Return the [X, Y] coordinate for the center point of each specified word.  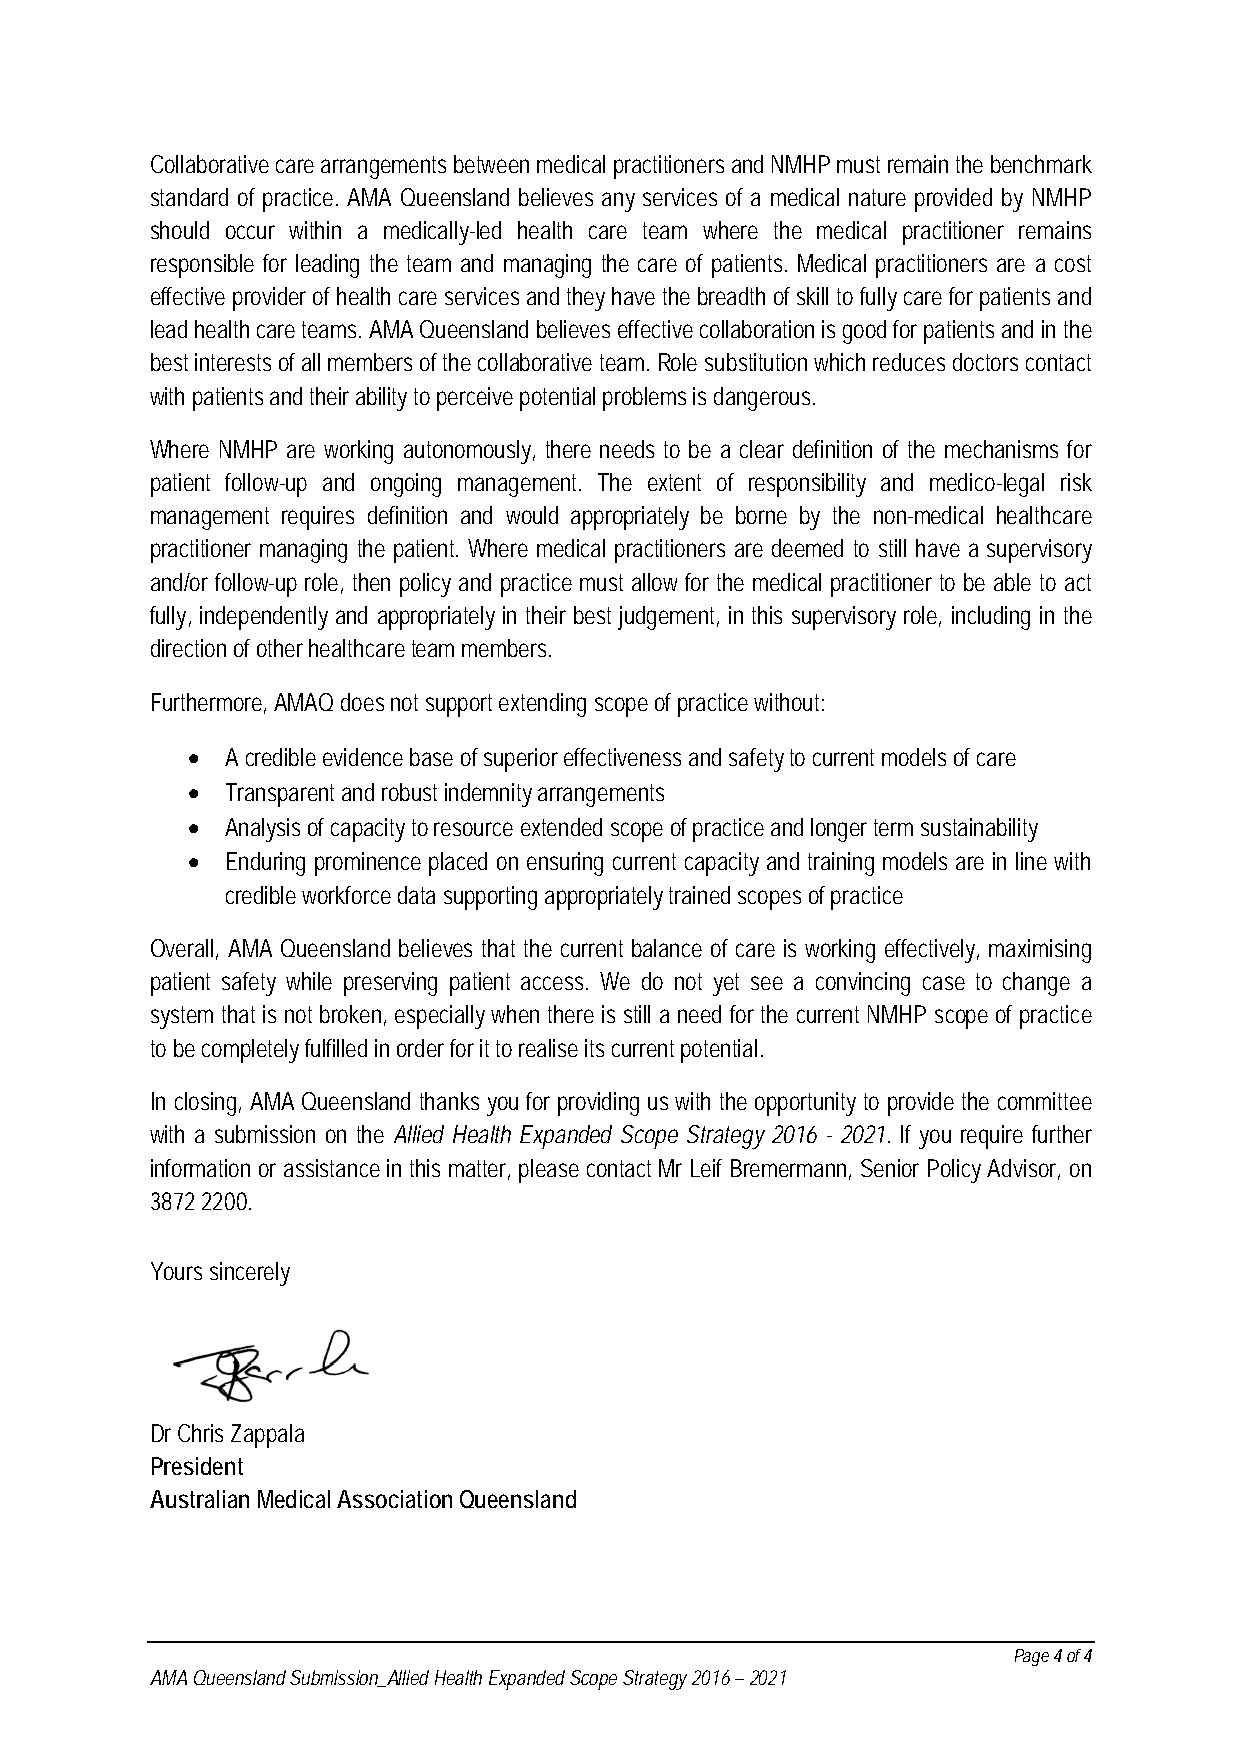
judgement [668, 618]
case [944, 983]
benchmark [1041, 164]
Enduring [266, 864]
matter [479, 1169]
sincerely [250, 1274]
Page [1032, 1657]
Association [394, 1499]
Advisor [1023, 1169]
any [618, 202]
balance [667, 948]
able [1012, 582]
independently [264, 618]
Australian [199, 1499]
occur [250, 232]
